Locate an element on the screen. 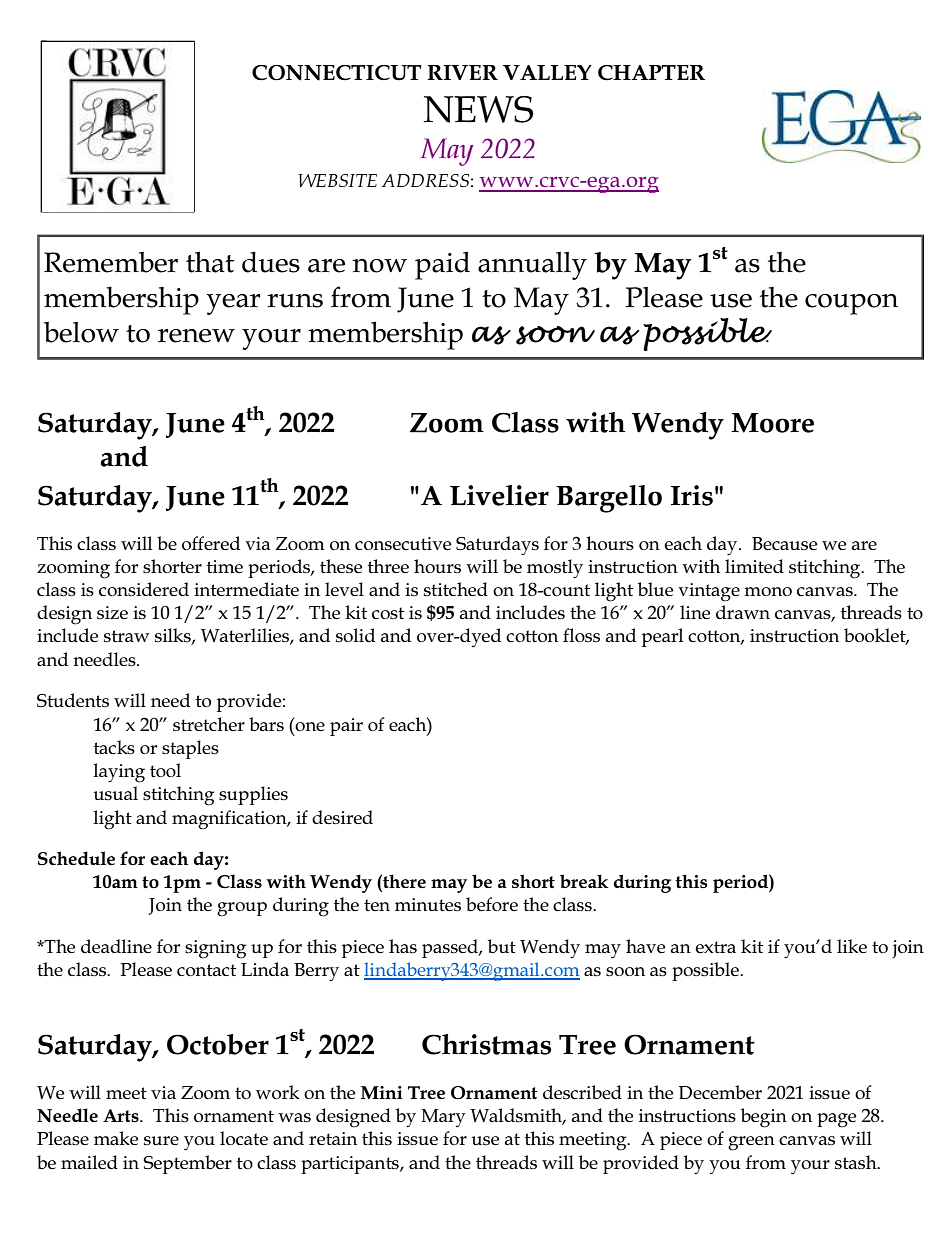 The image size is (952, 1233). drawn is located at coordinates (743, 612).
